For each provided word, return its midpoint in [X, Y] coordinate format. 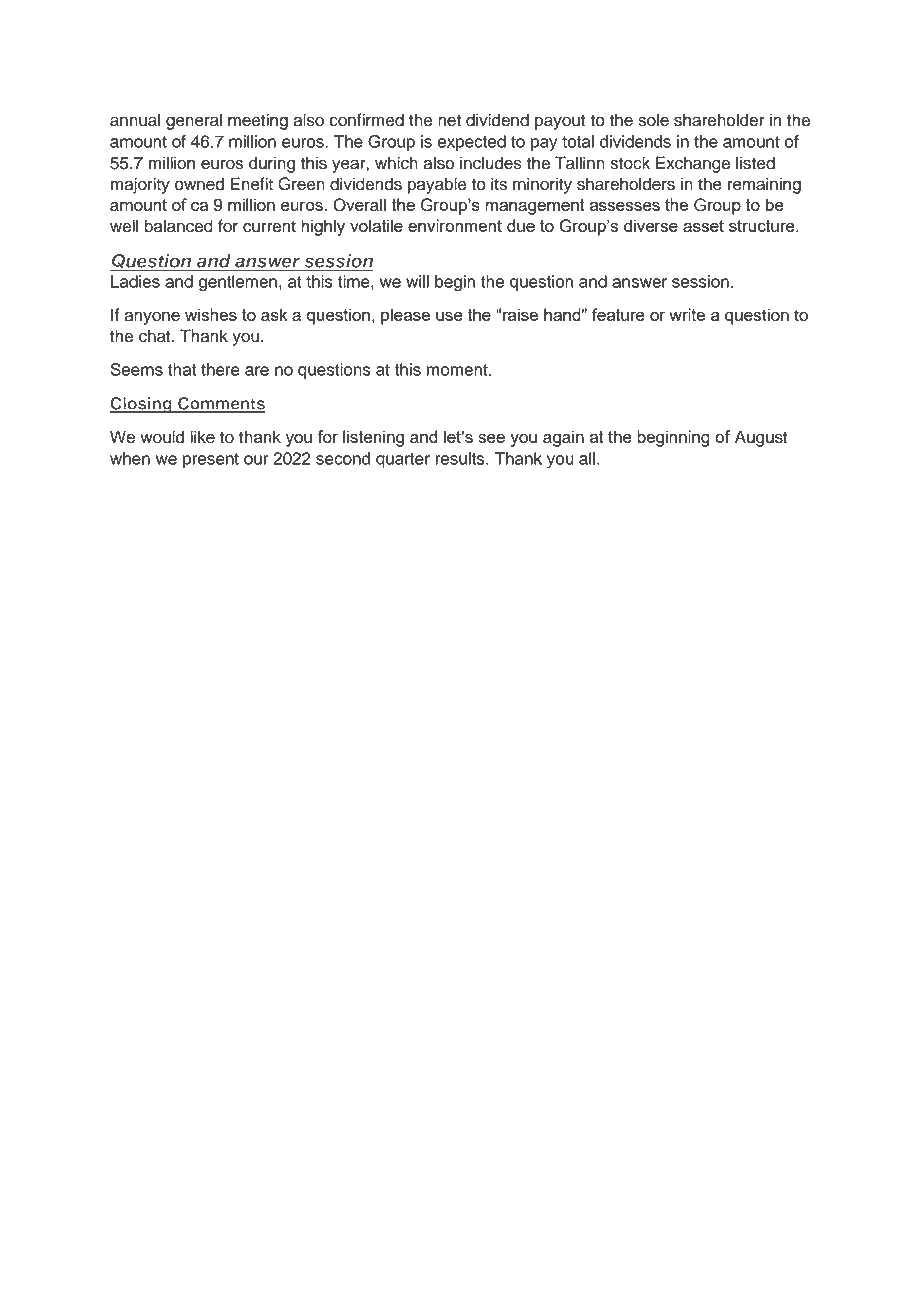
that [182, 369]
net [449, 121]
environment [455, 225]
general [194, 121]
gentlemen [238, 283]
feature [618, 314]
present [211, 460]
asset [703, 226]
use [449, 316]
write [687, 314]
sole [653, 120]
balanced [178, 226]
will [417, 281]
